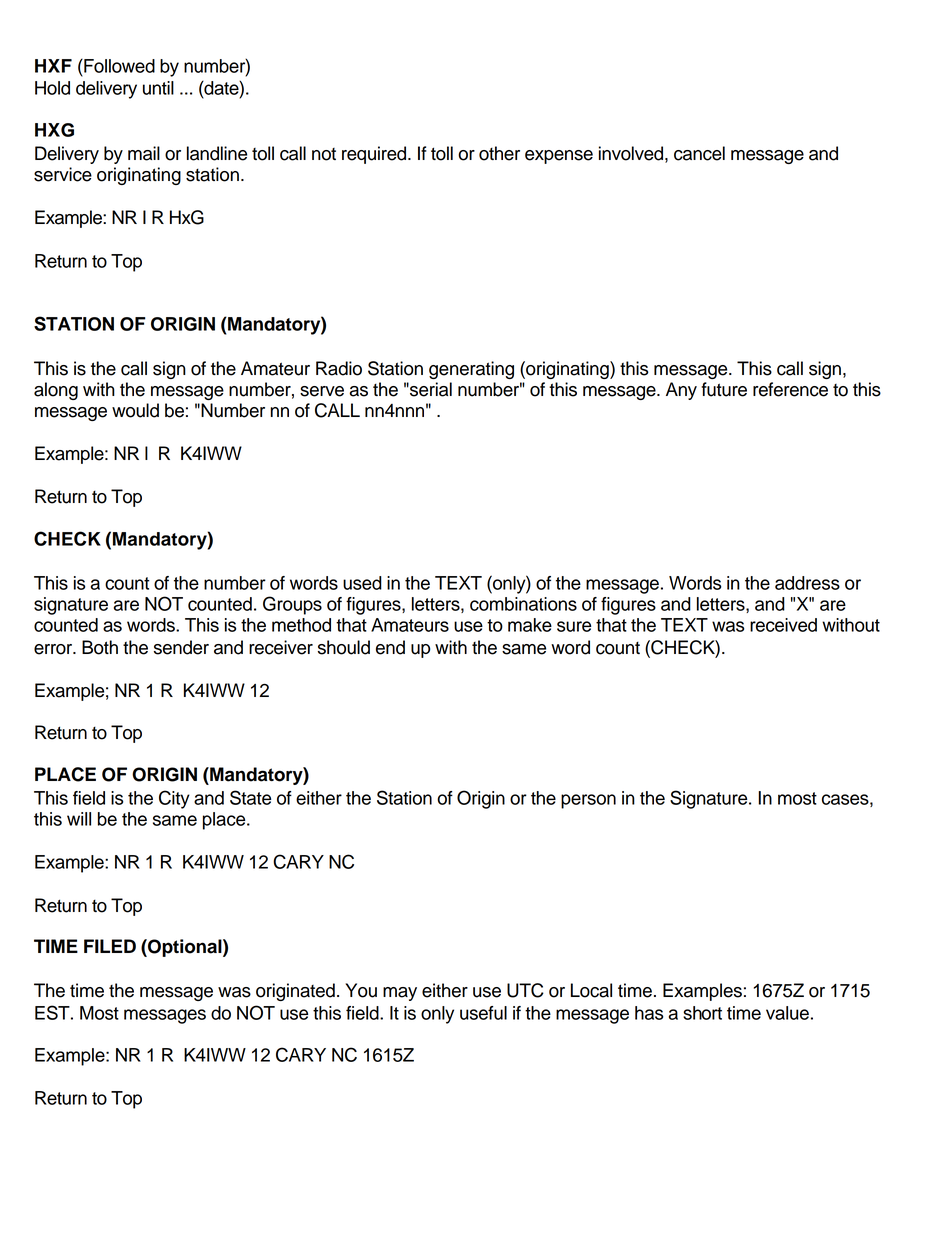  Describe the element at coordinates (181, 647) in the image. I see `sender` at that location.
